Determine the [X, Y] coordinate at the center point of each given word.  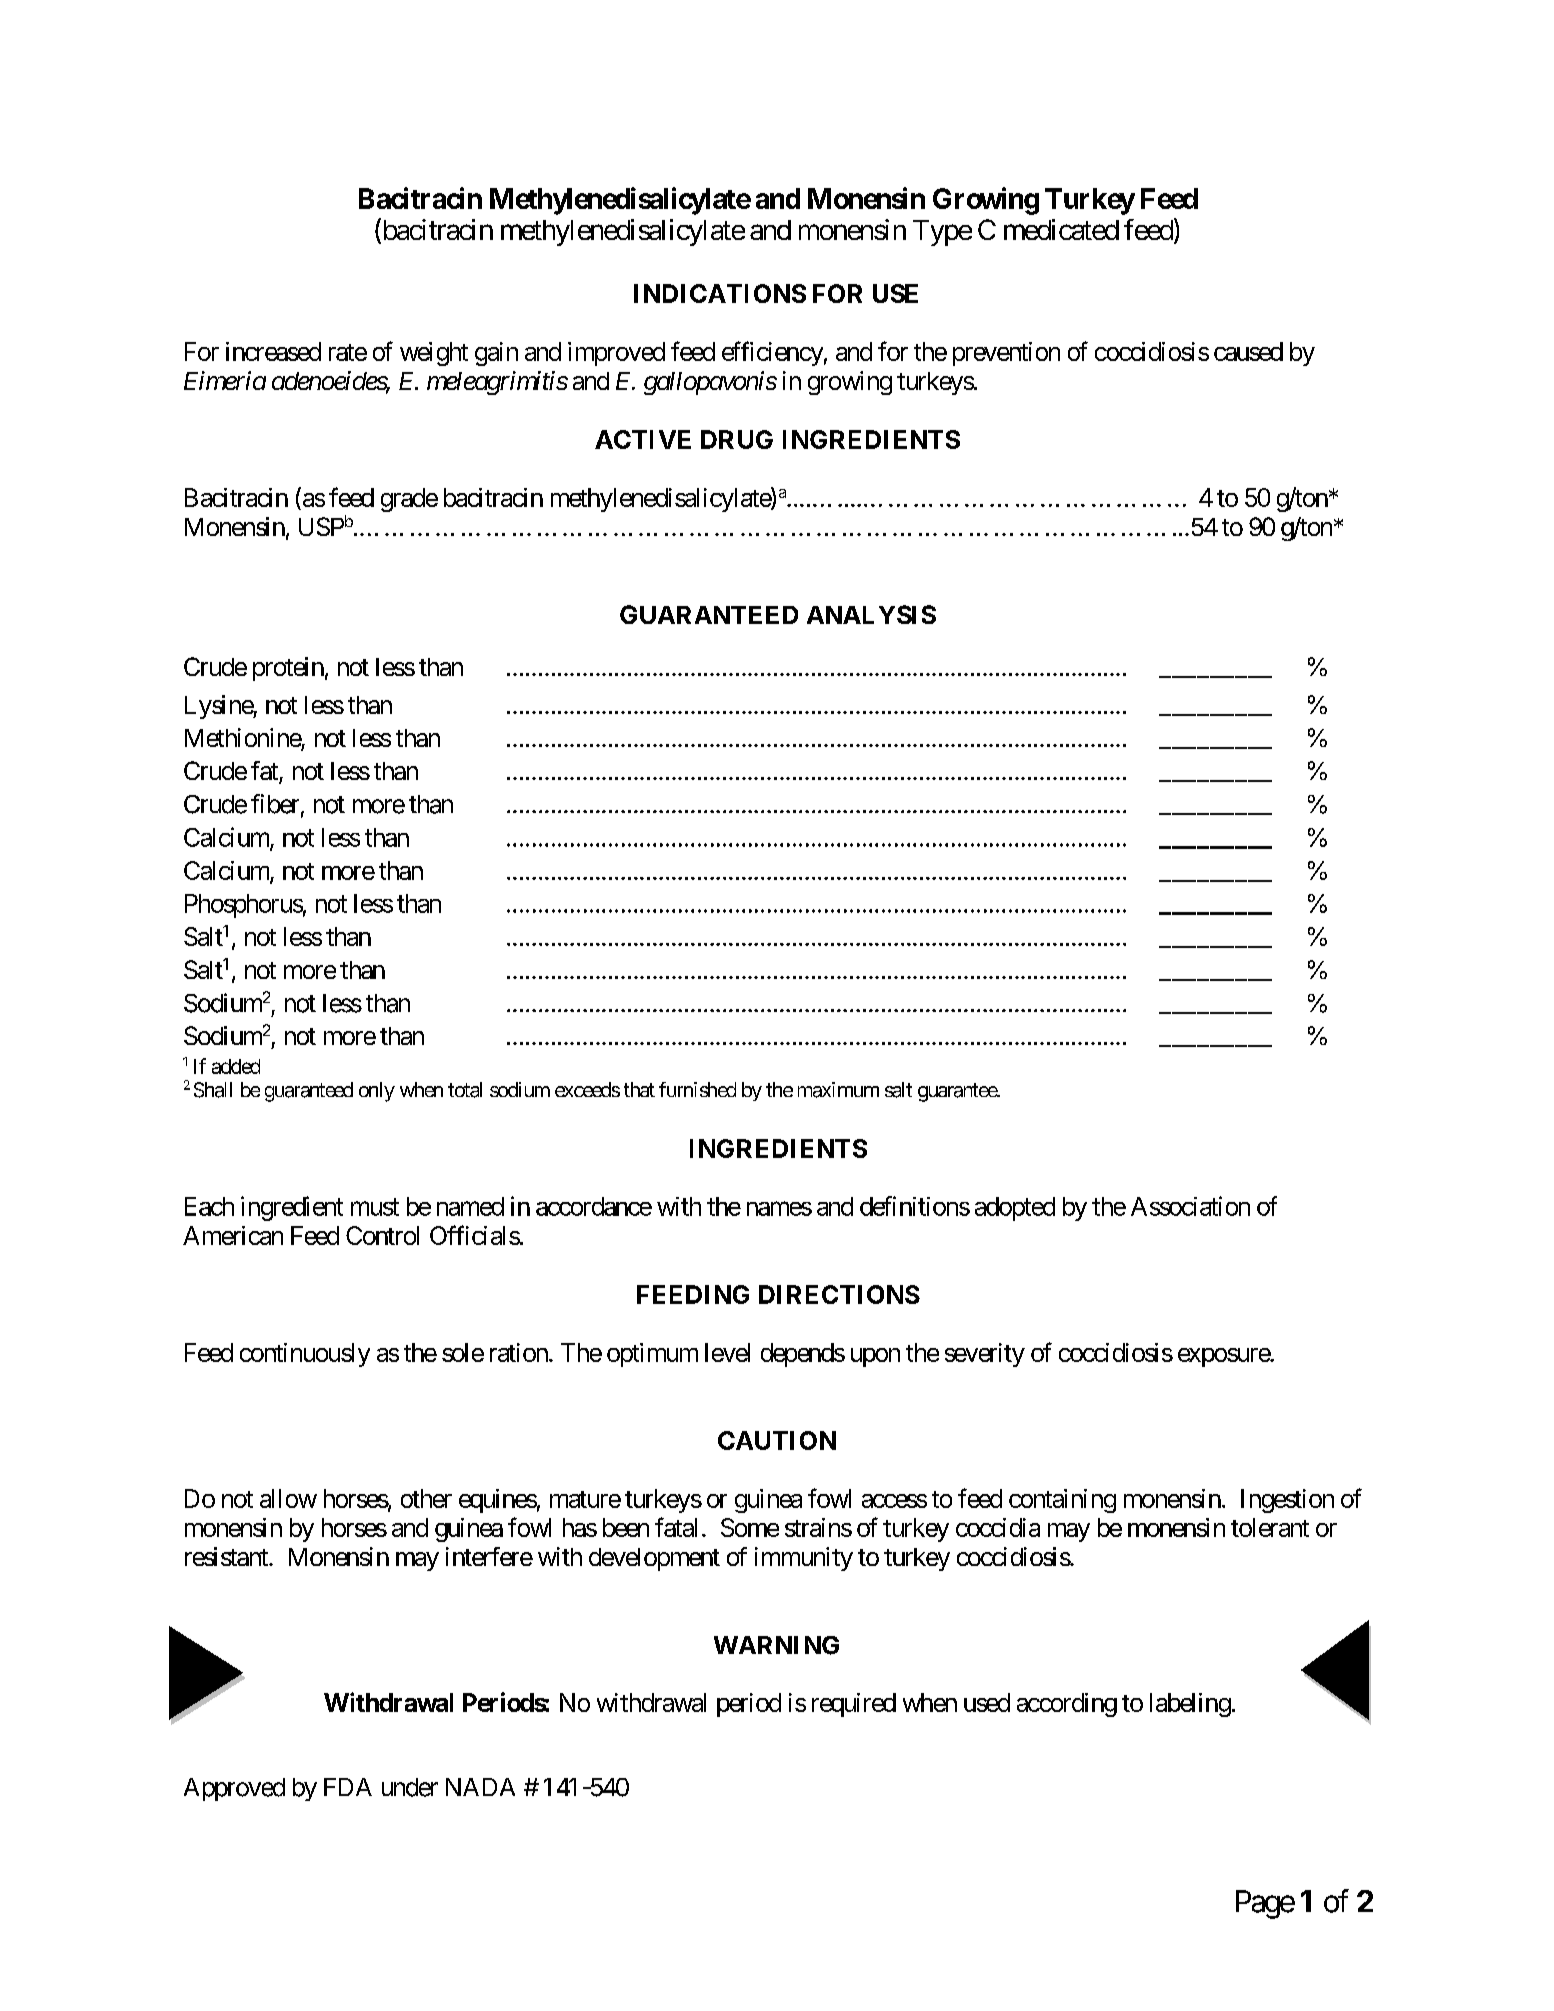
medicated [1061, 229]
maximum [838, 1090]
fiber [275, 804]
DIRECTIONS [839, 1294]
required [854, 1705]
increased [273, 351]
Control [382, 1235]
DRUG [737, 439]
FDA [348, 1787]
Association [1190, 1206]
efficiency [772, 353]
